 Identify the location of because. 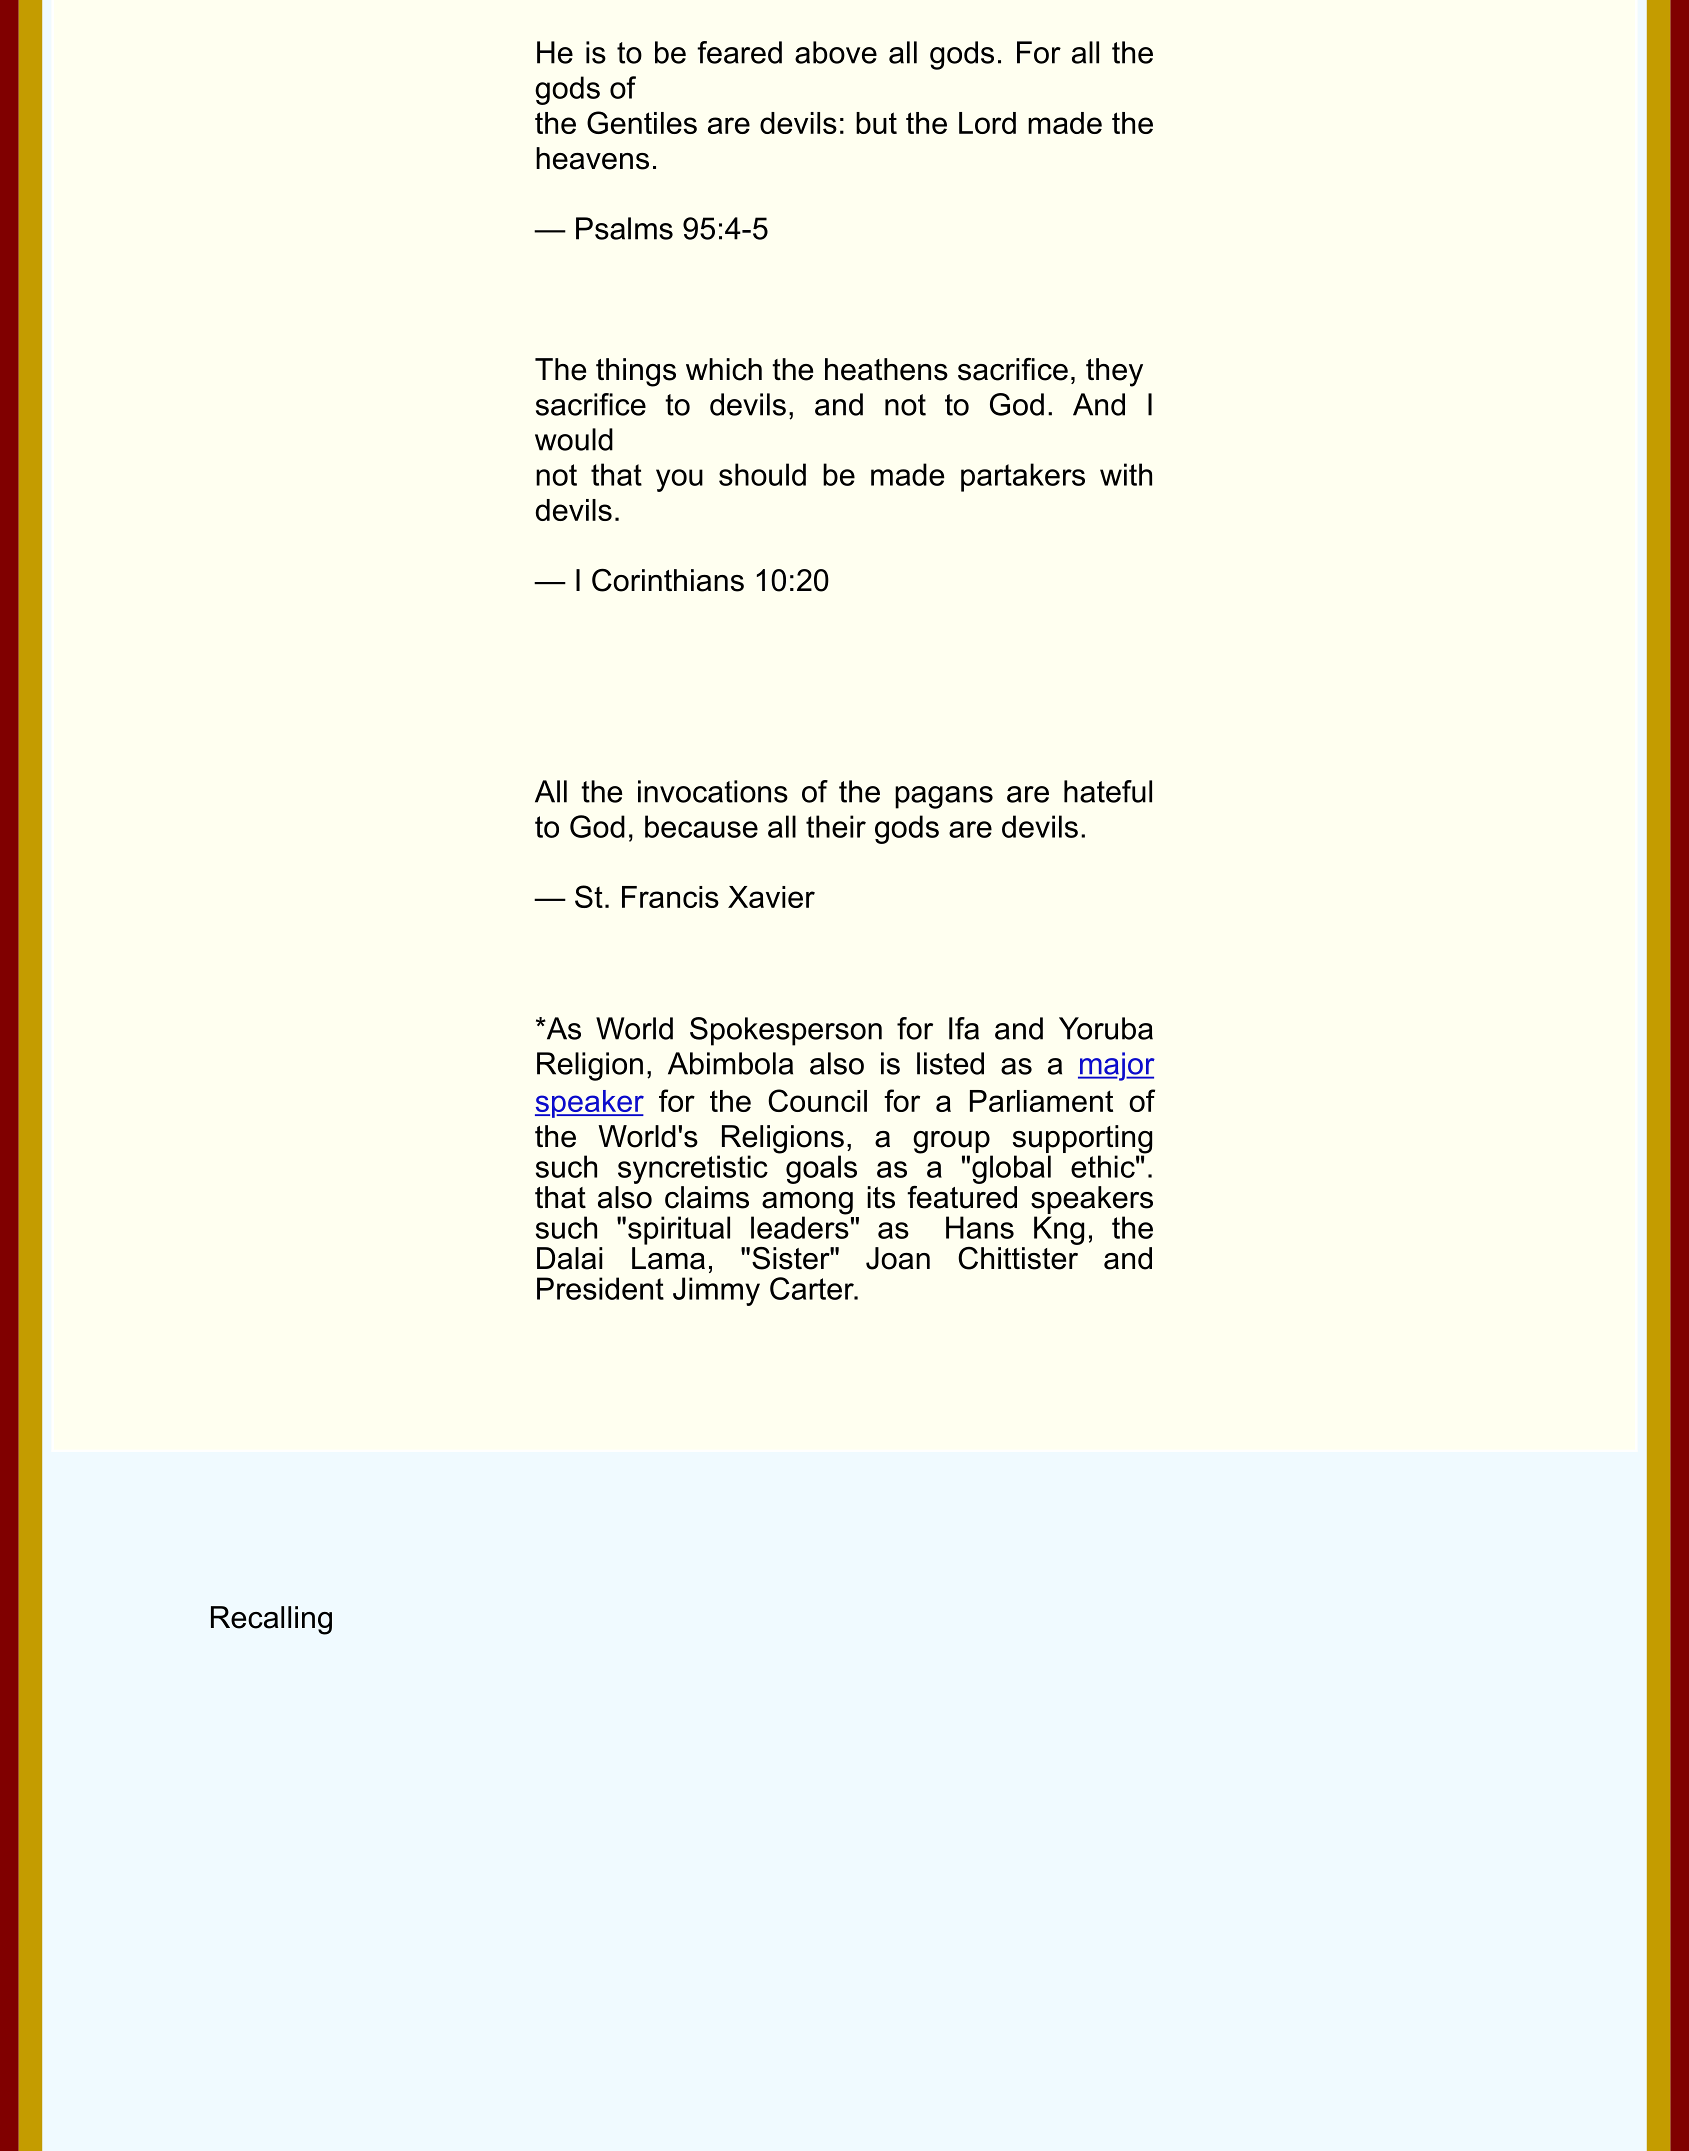
(701, 826).
